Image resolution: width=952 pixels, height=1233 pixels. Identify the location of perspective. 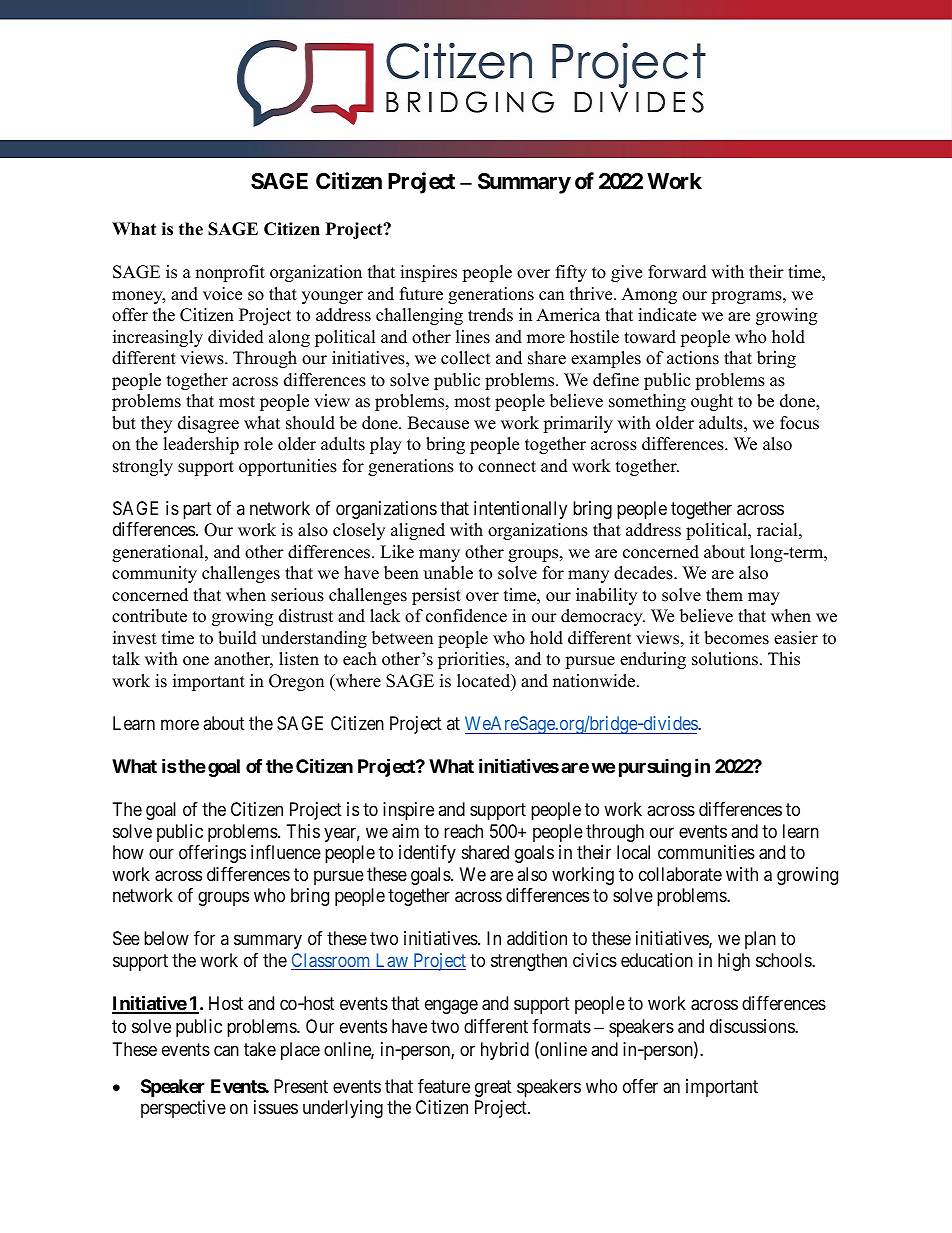
(183, 1109).
